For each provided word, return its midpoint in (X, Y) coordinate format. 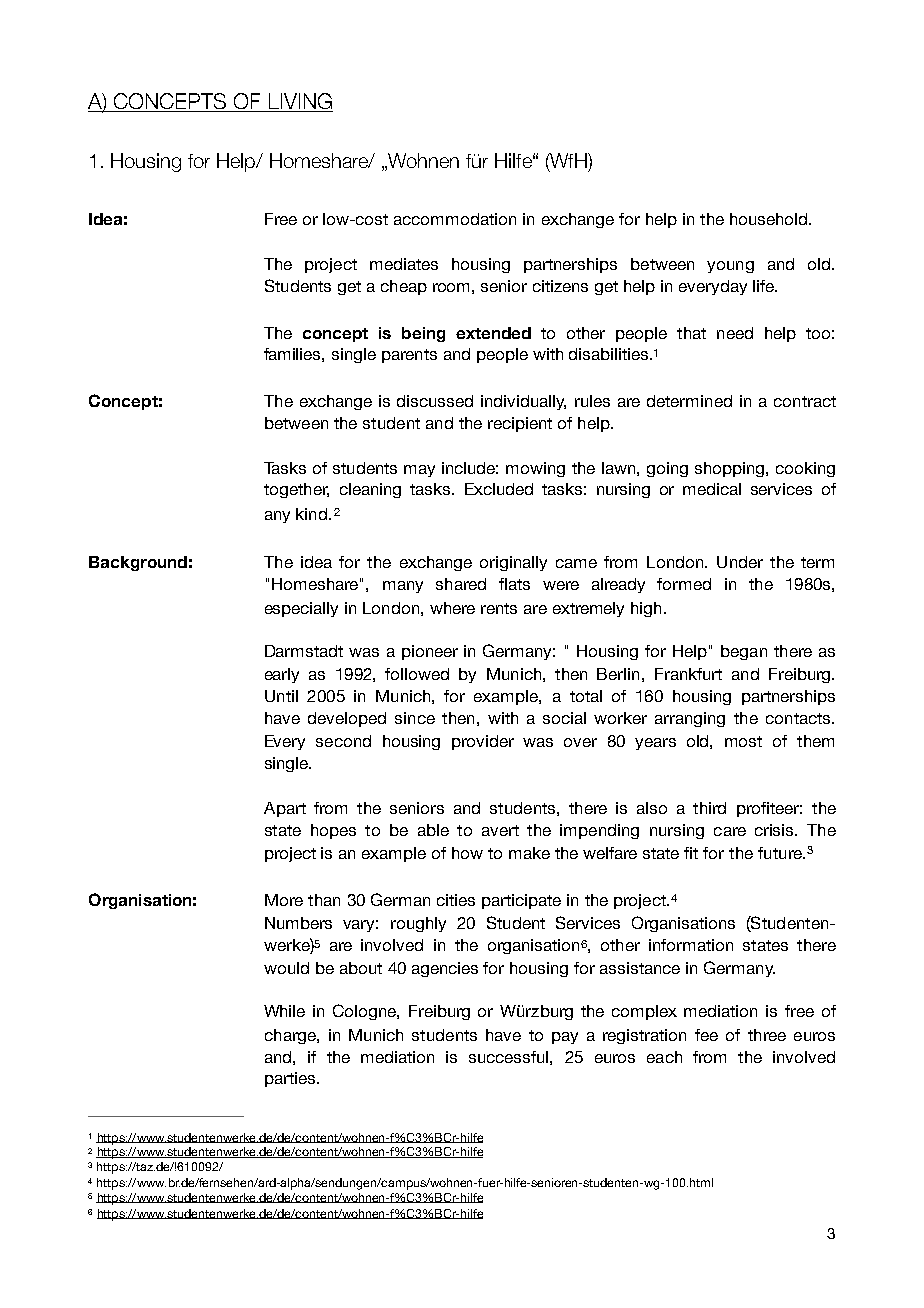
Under (740, 562)
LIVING (300, 101)
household (770, 219)
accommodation (455, 219)
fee (706, 1035)
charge (291, 1036)
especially (301, 609)
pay (565, 1038)
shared (461, 584)
